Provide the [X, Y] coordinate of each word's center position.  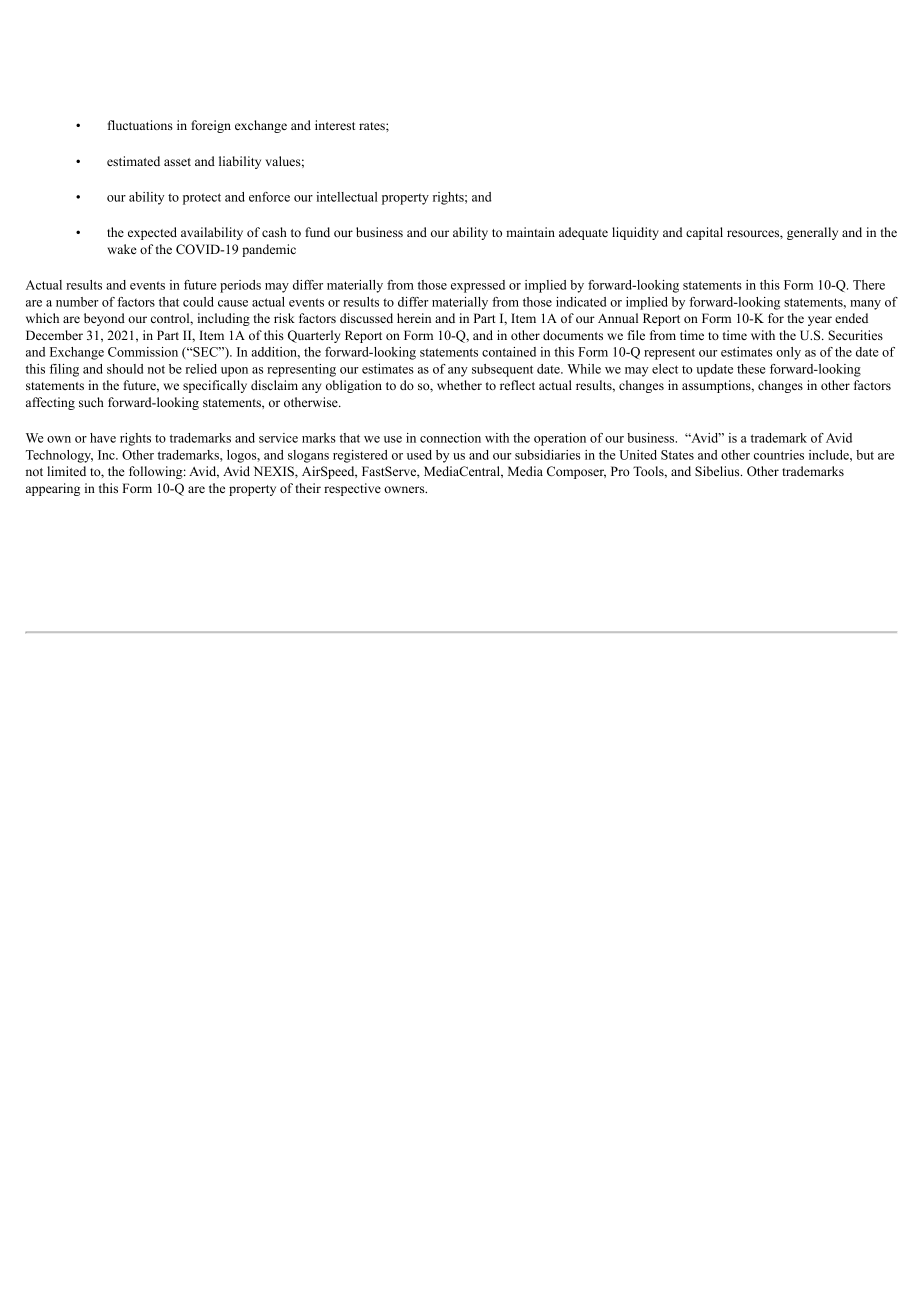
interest [335, 125]
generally [812, 233]
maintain [530, 232]
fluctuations [140, 125]
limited [66, 471]
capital [704, 233]
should [125, 369]
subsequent [502, 370]
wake [122, 249]
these [751, 369]
